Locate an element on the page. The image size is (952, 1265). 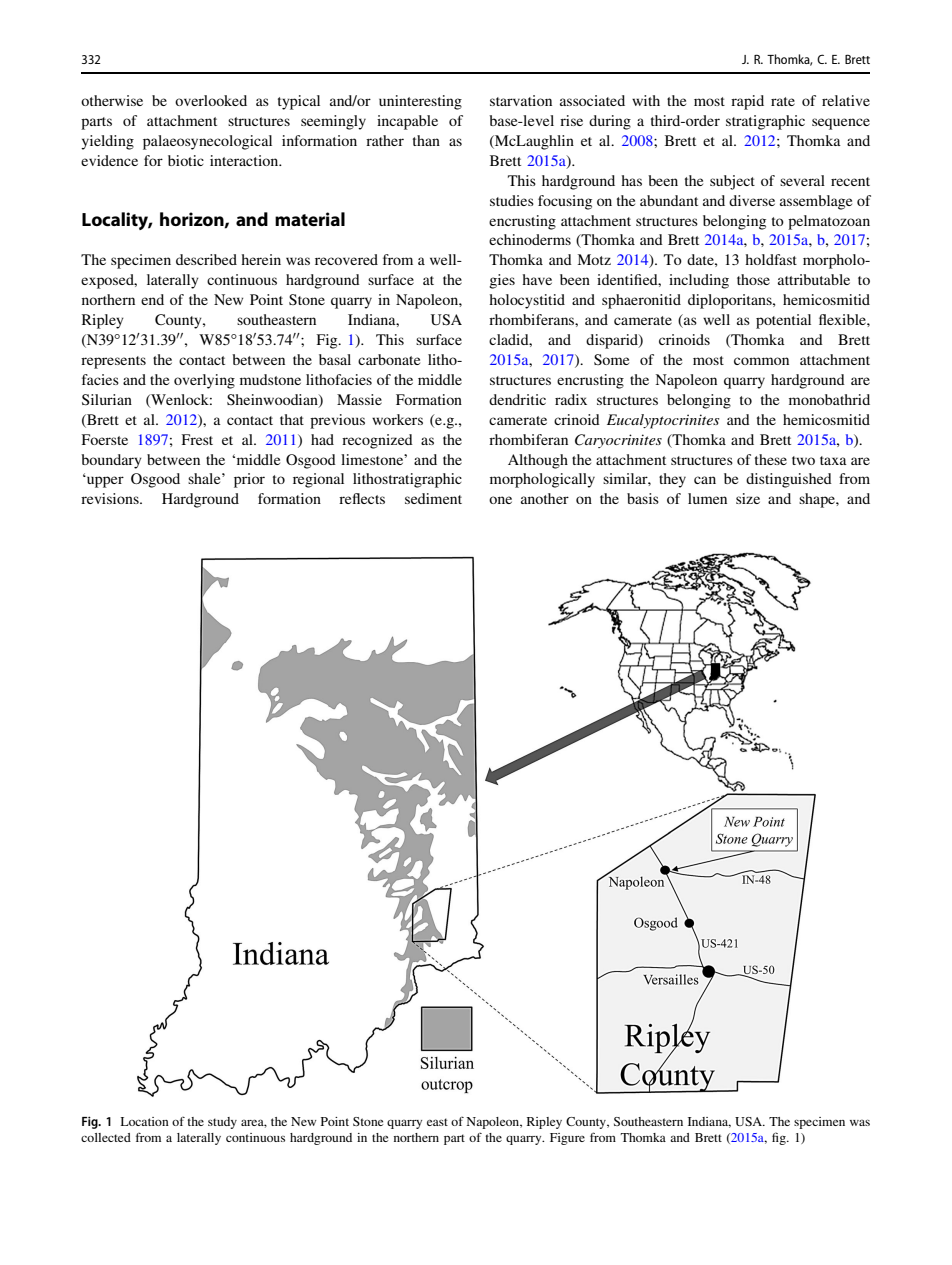
revisions is located at coordinates (111, 498).
